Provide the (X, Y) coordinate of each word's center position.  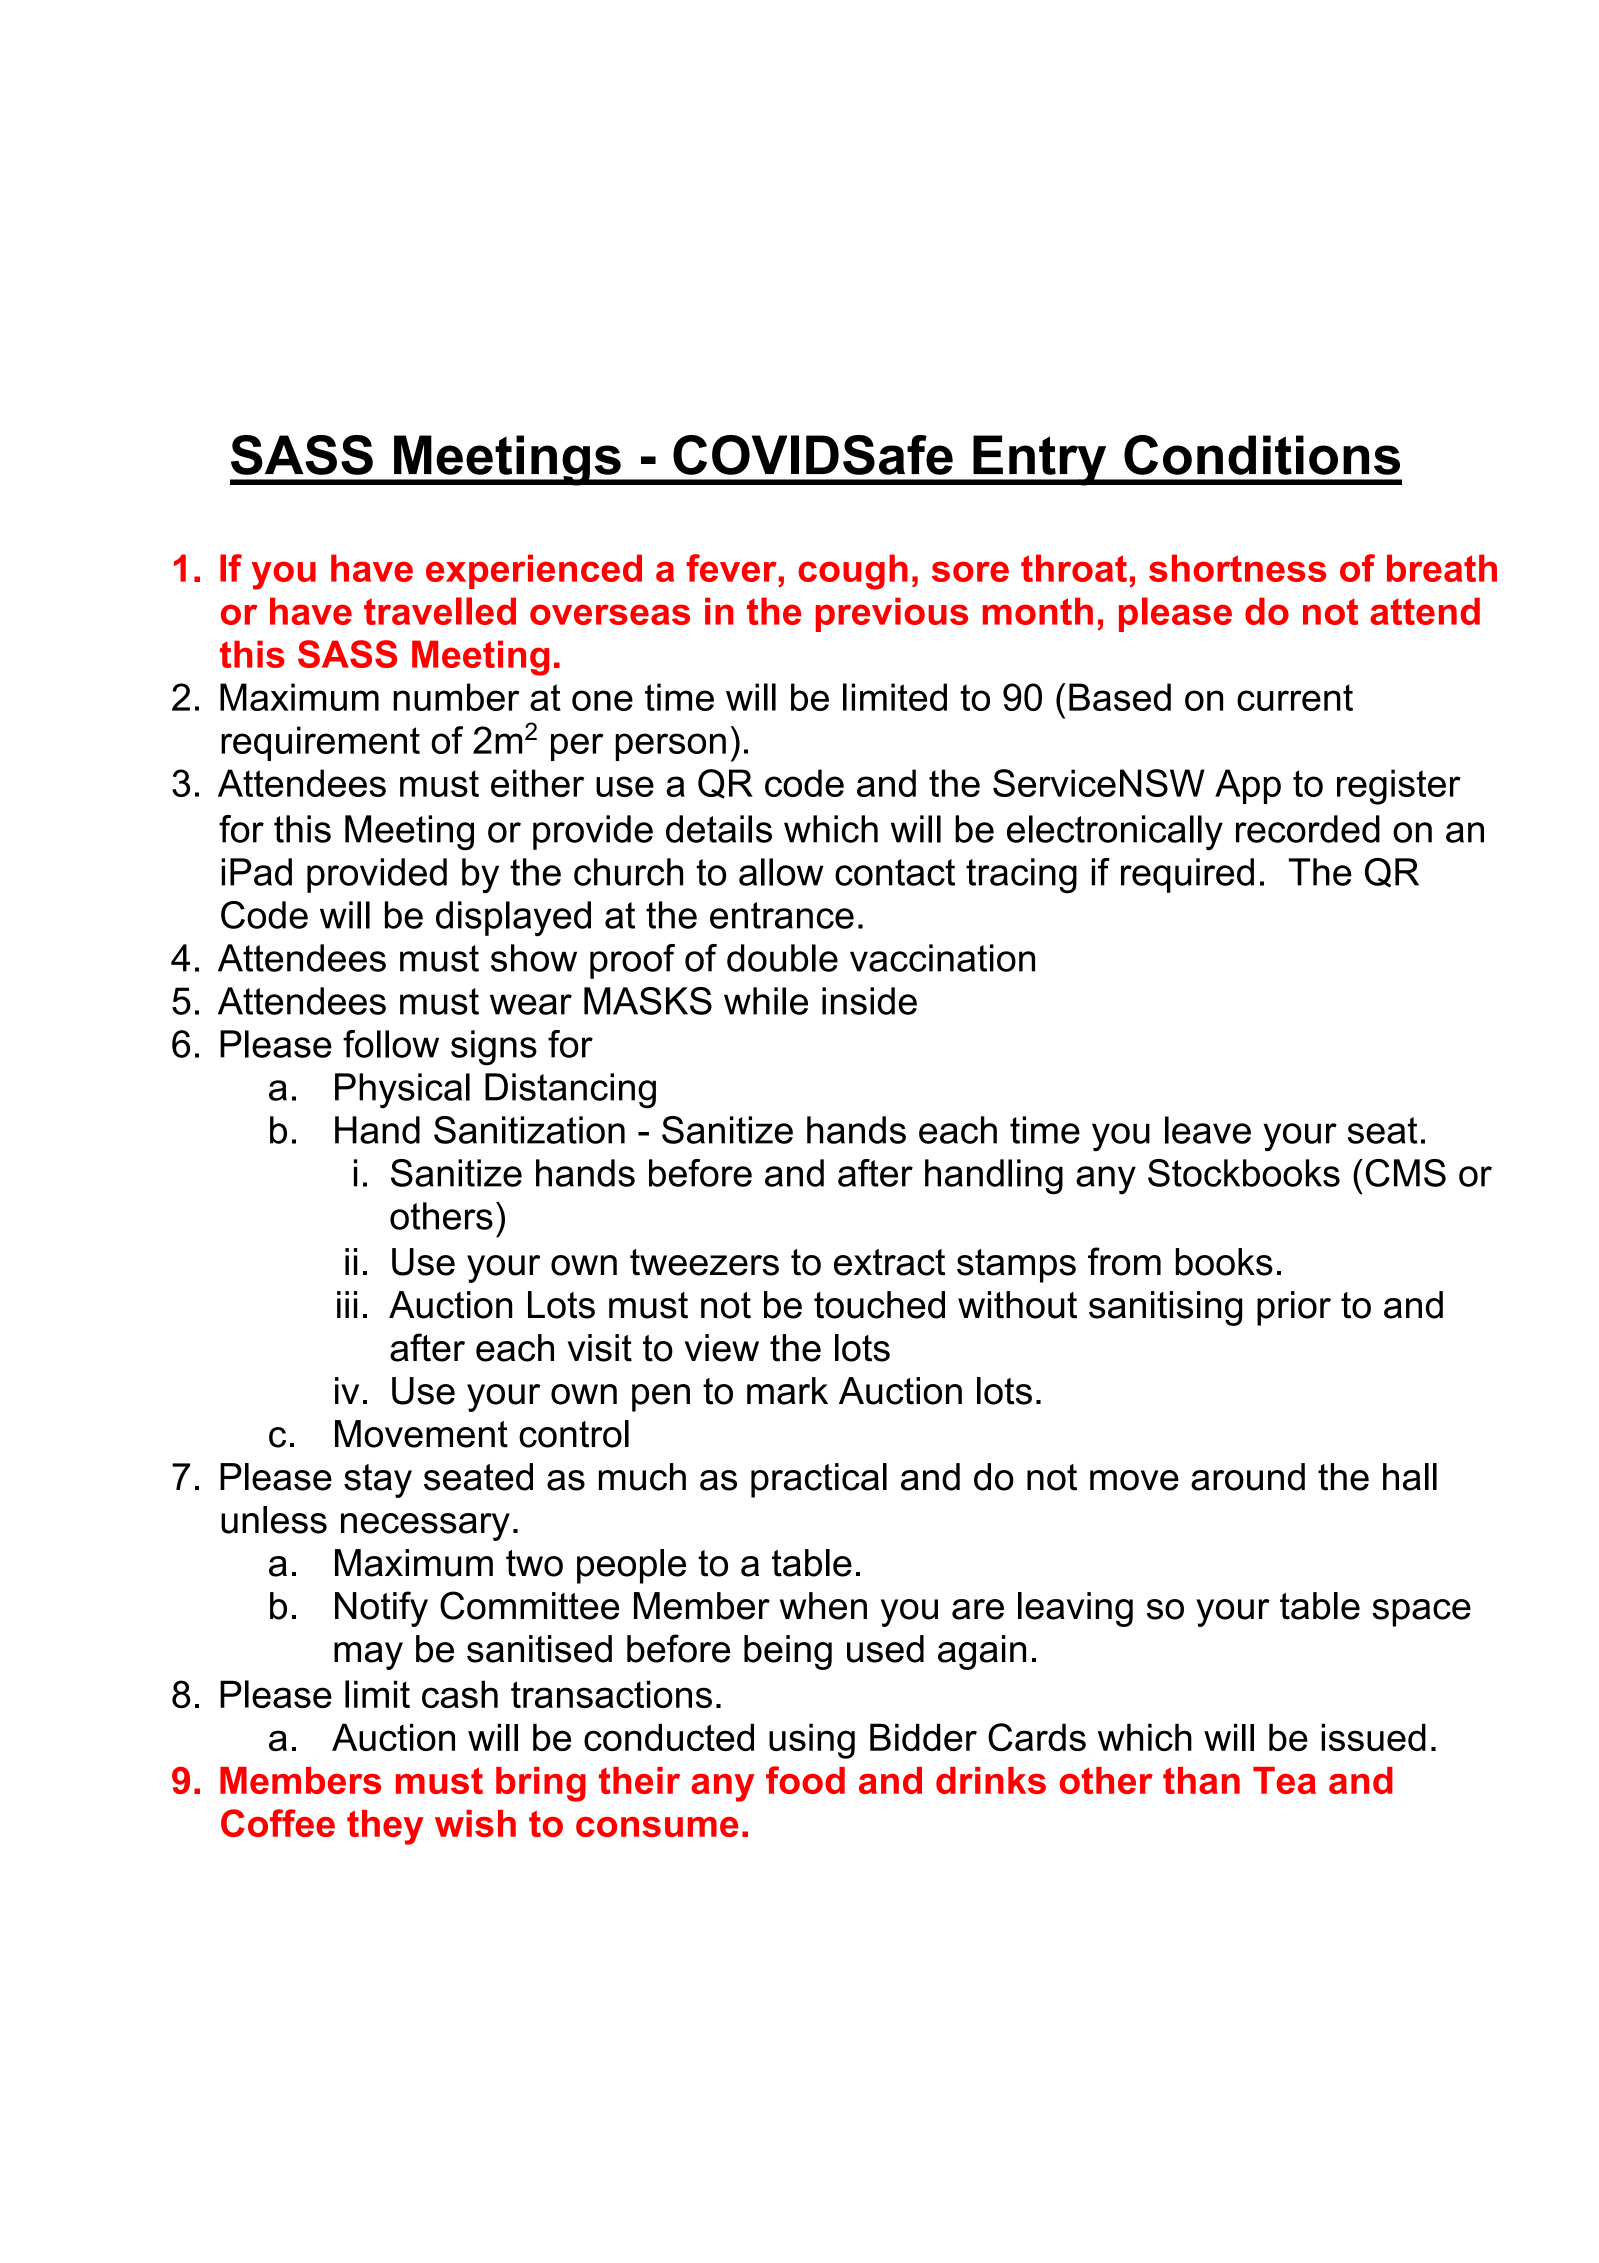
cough (853, 572)
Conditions (1262, 455)
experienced (534, 571)
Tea (1284, 1780)
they (385, 1827)
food (805, 1780)
